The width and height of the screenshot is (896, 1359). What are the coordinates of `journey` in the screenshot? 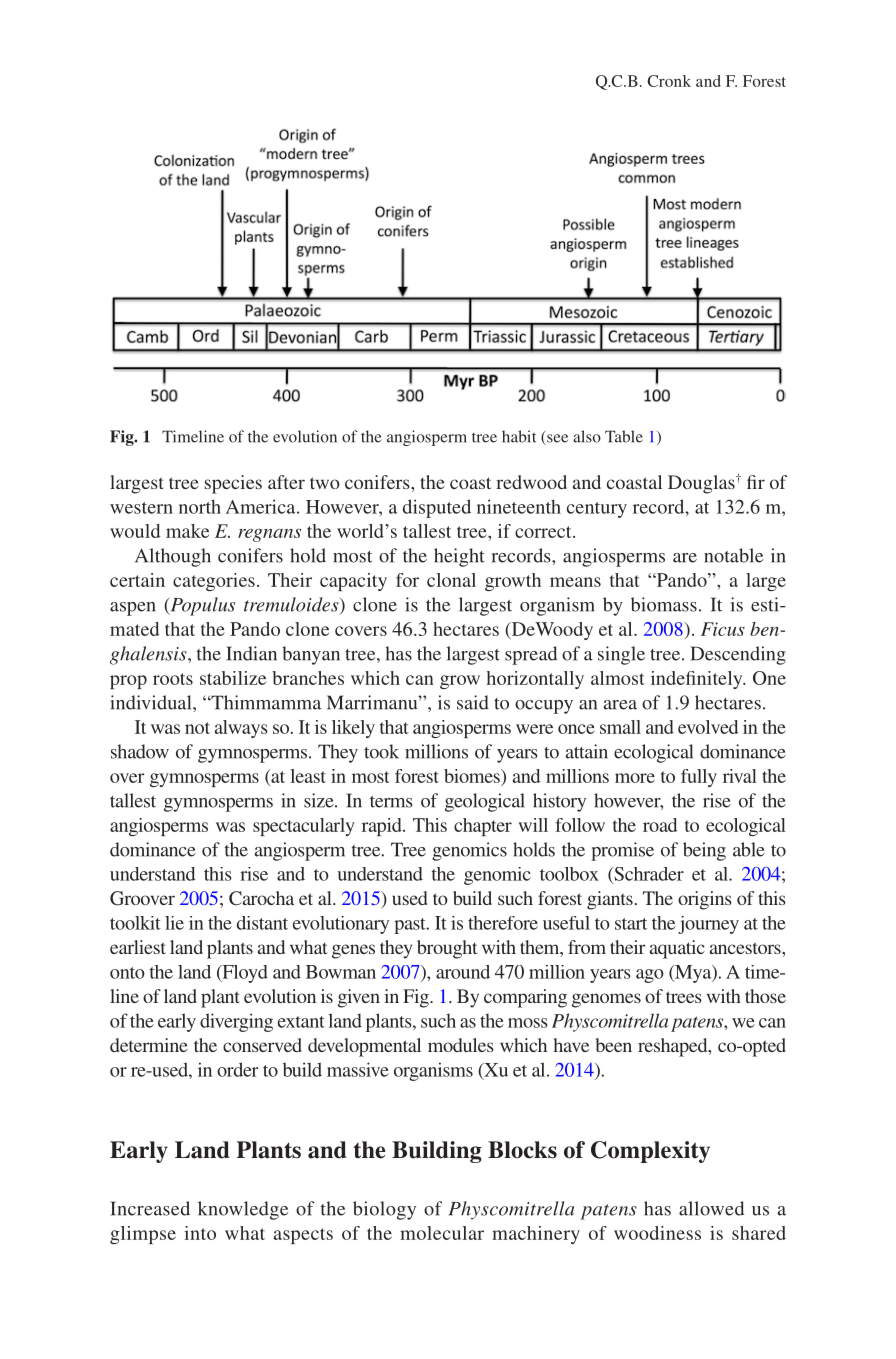 It's located at (708, 925).
